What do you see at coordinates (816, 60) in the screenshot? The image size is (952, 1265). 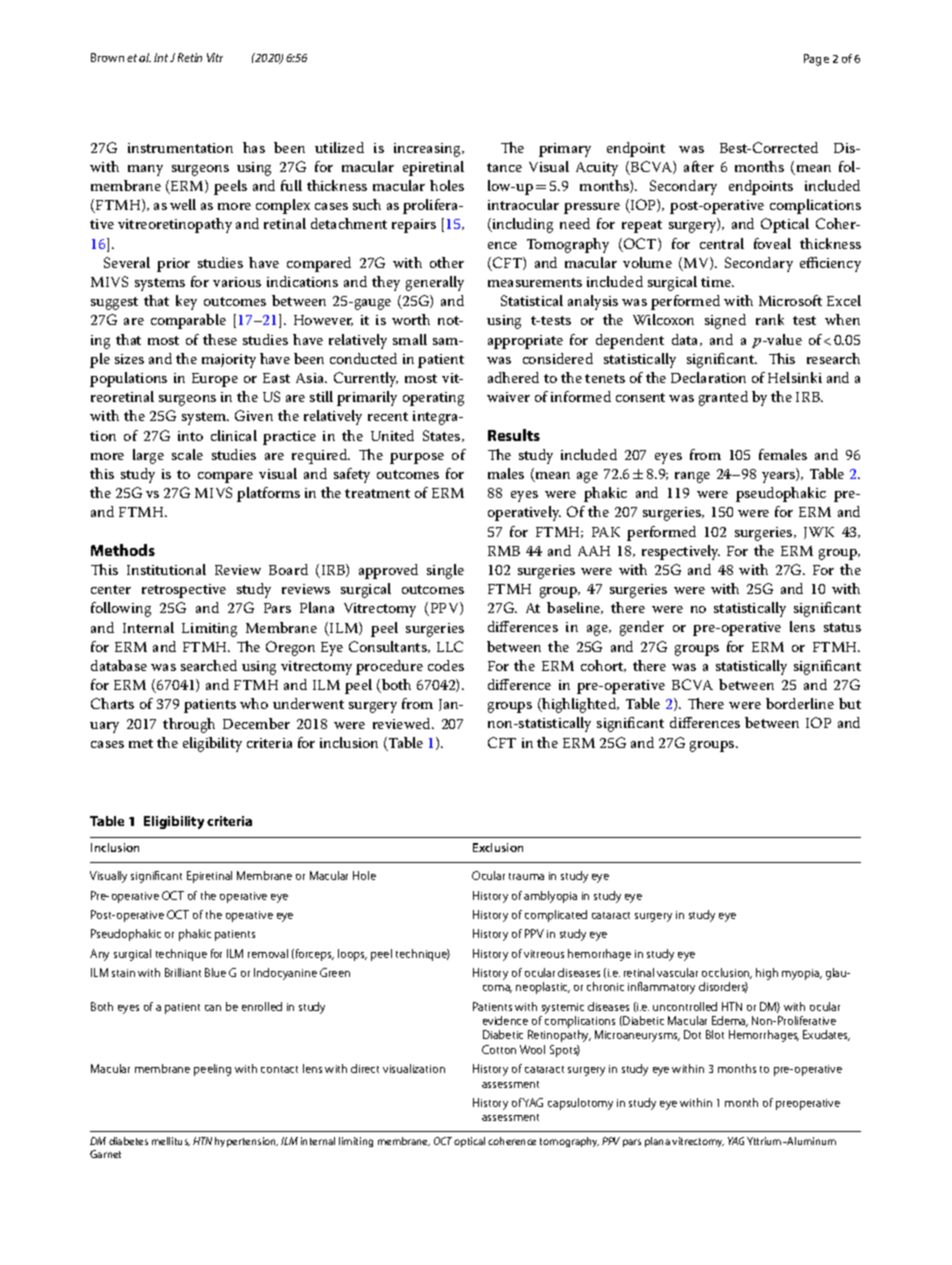 I see `Page` at bounding box center [816, 60].
